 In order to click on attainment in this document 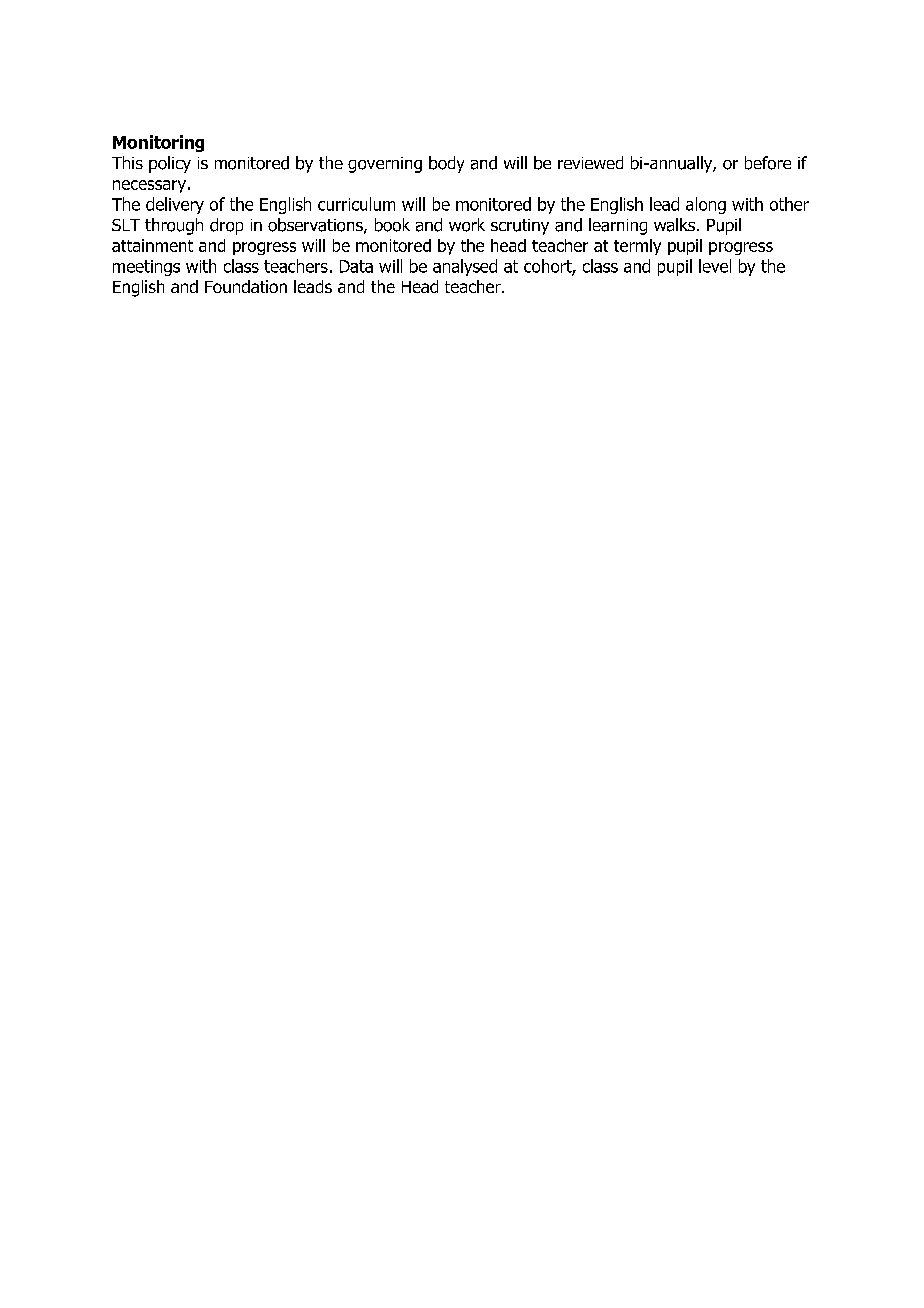, I will do `click(152, 245)`.
